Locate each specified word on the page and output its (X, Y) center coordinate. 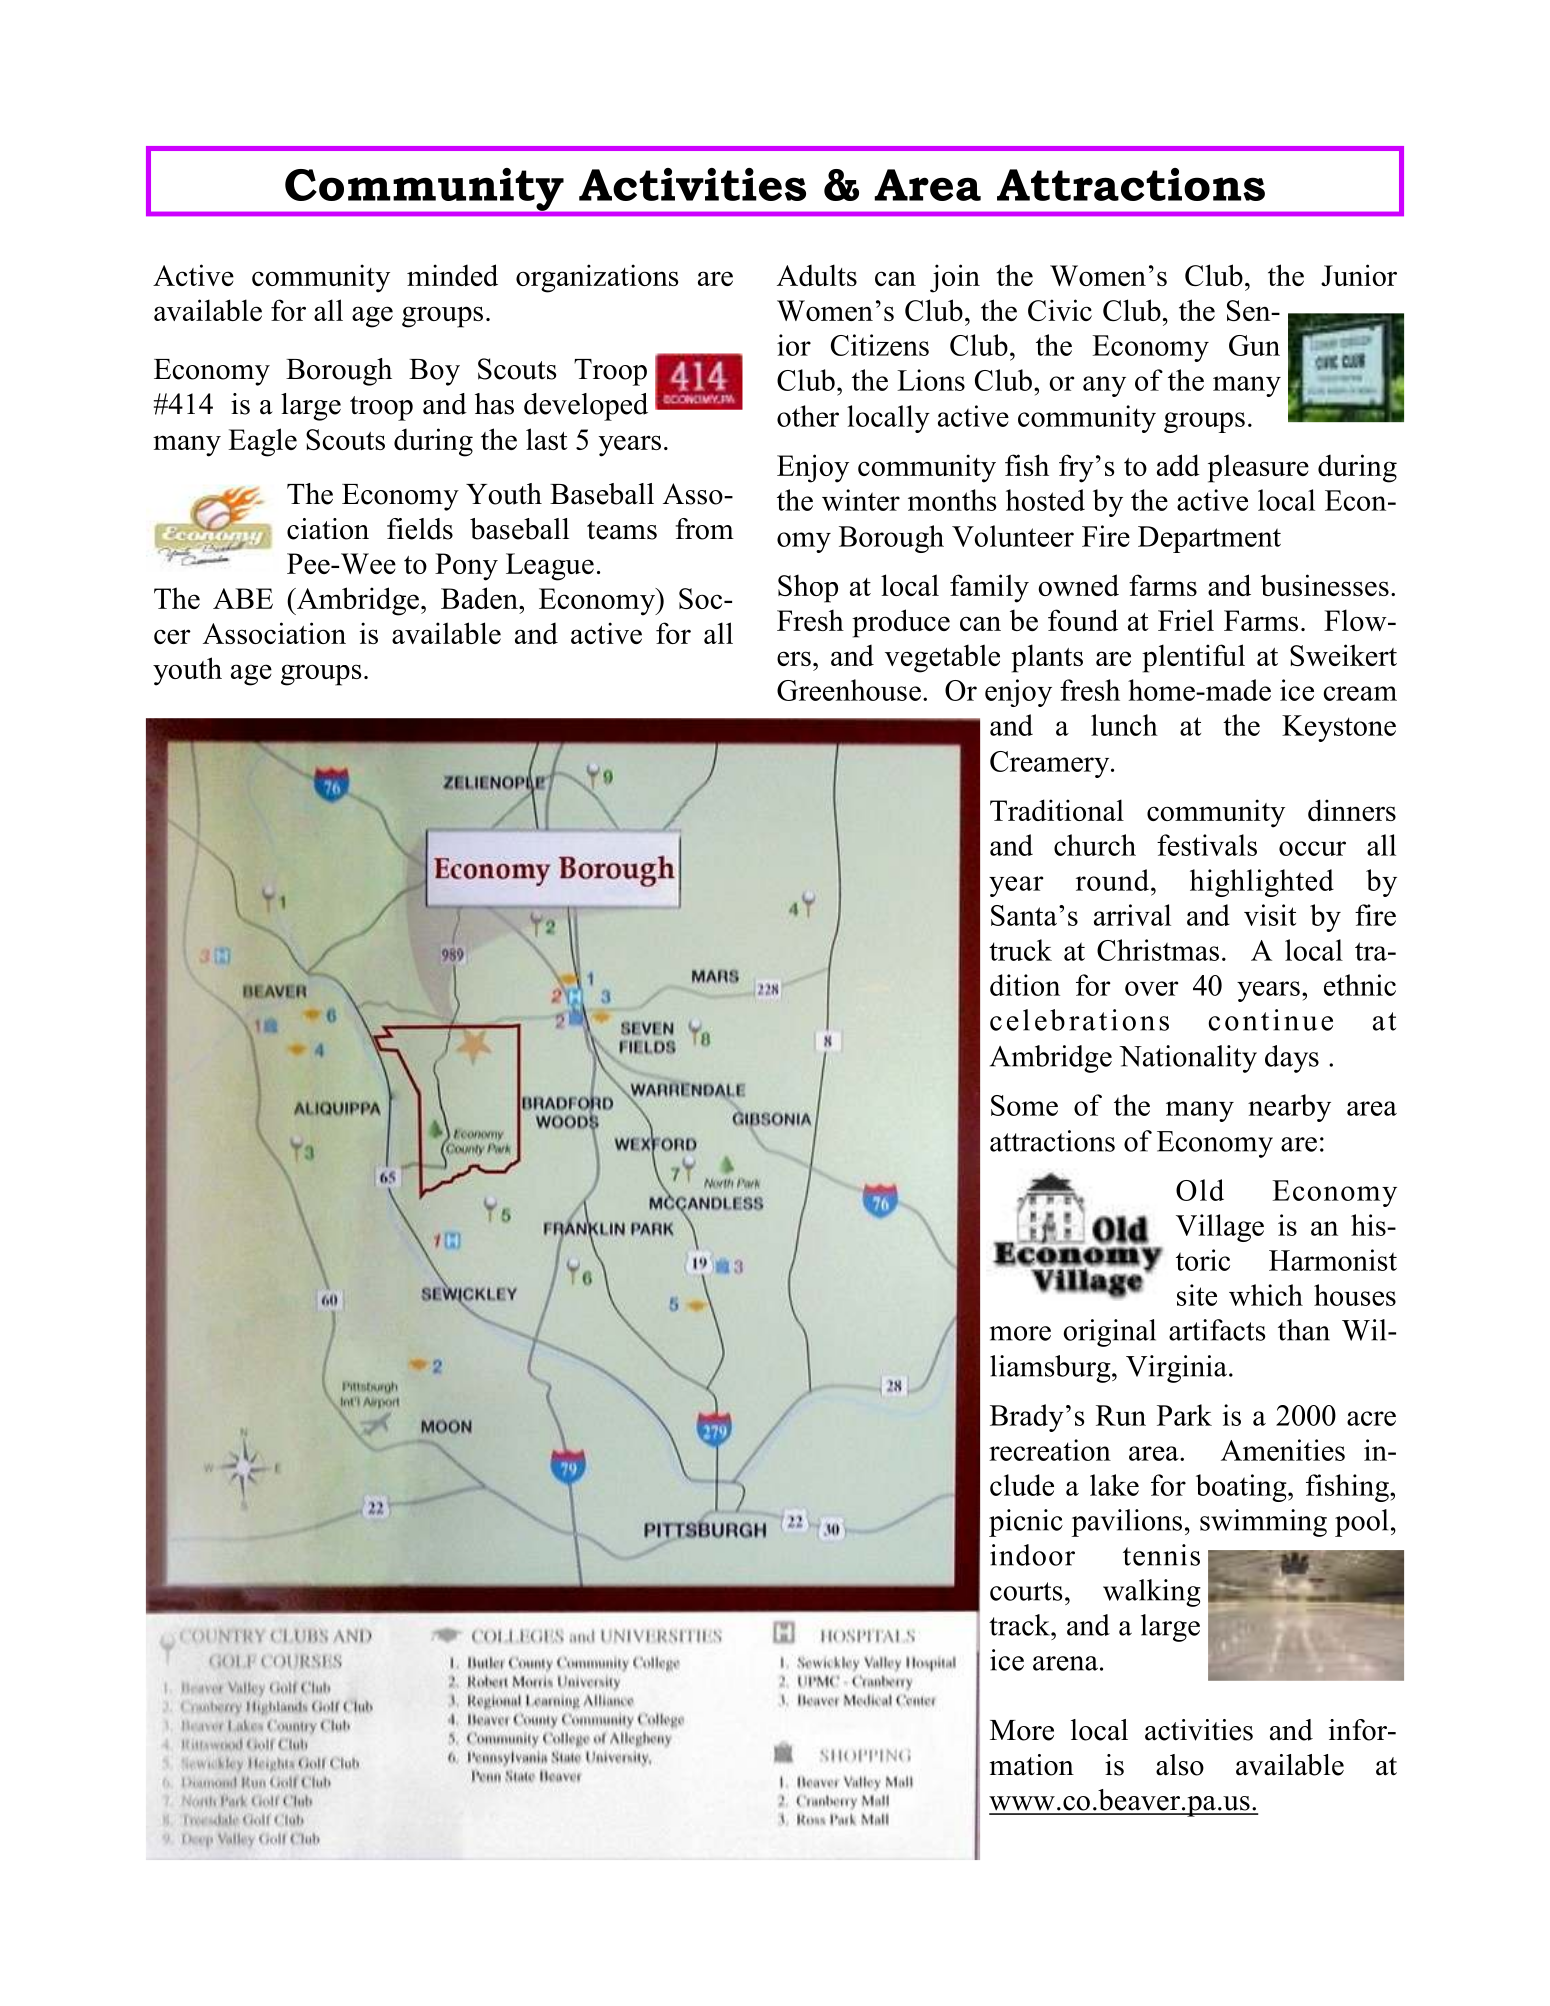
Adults (817, 275)
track (1020, 1625)
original (1109, 1333)
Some (1024, 1105)
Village (1220, 1228)
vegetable (942, 658)
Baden (480, 598)
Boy (434, 372)
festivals (1207, 845)
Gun (1254, 345)
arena (1065, 1663)
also (1180, 1765)
